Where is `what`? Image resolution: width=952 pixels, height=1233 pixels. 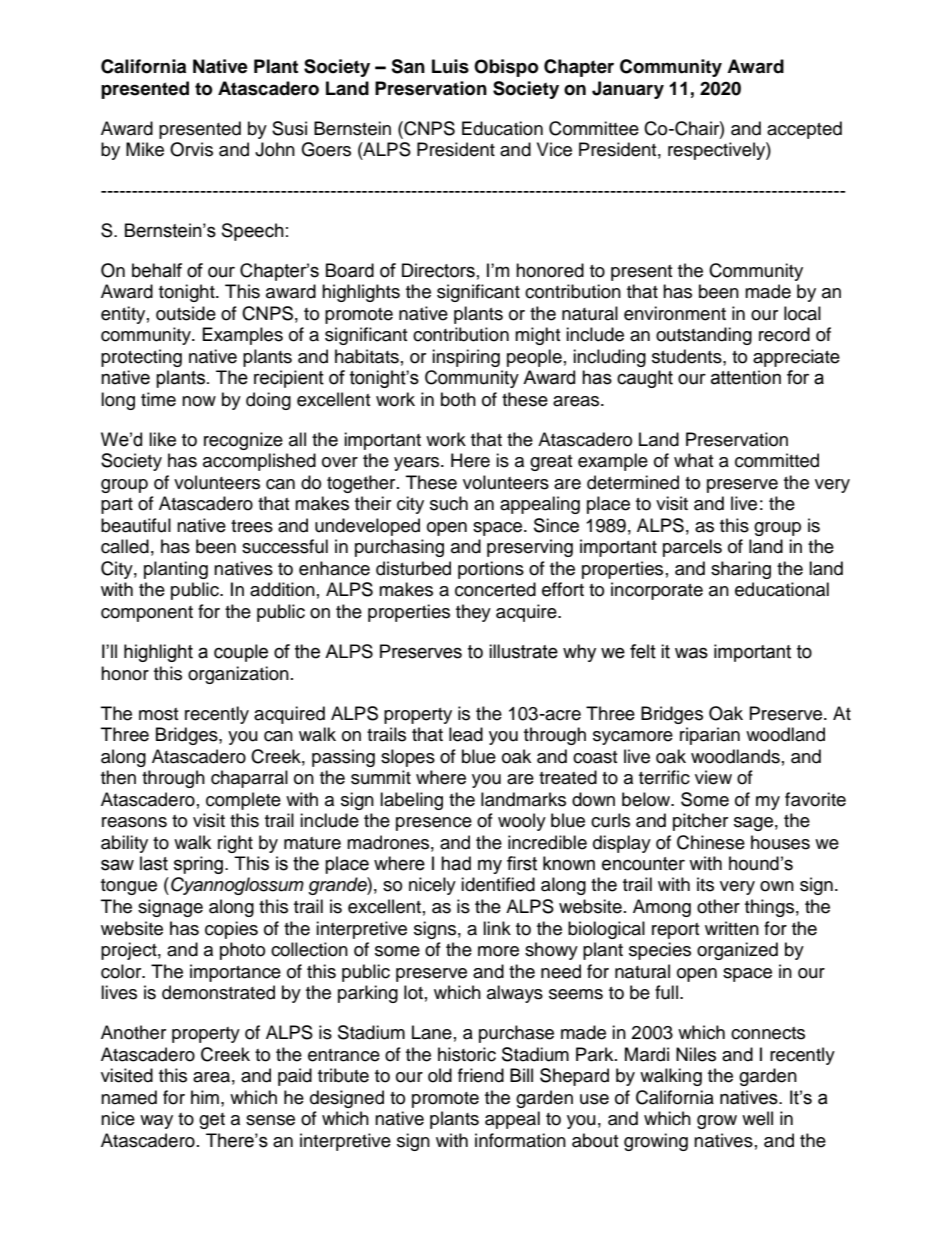 what is located at coordinates (693, 460).
